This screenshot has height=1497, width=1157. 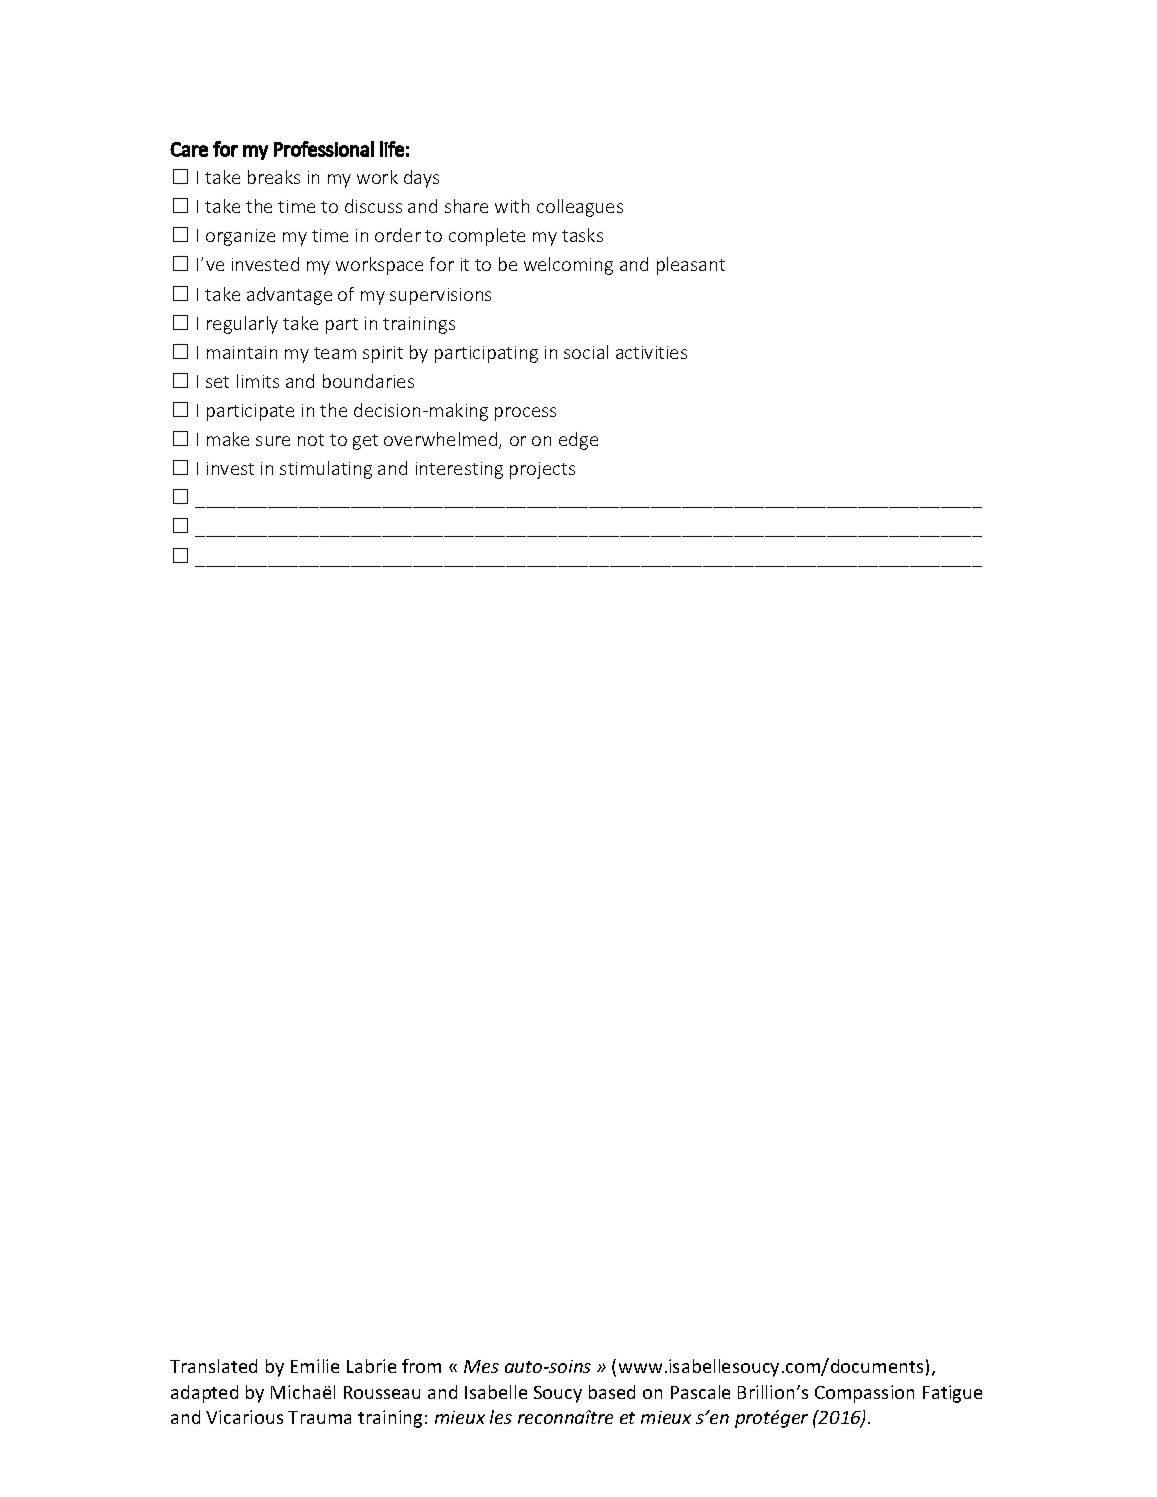 What do you see at coordinates (952, 1394) in the screenshot?
I see `Fatigue` at bounding box center [952, 1394].
